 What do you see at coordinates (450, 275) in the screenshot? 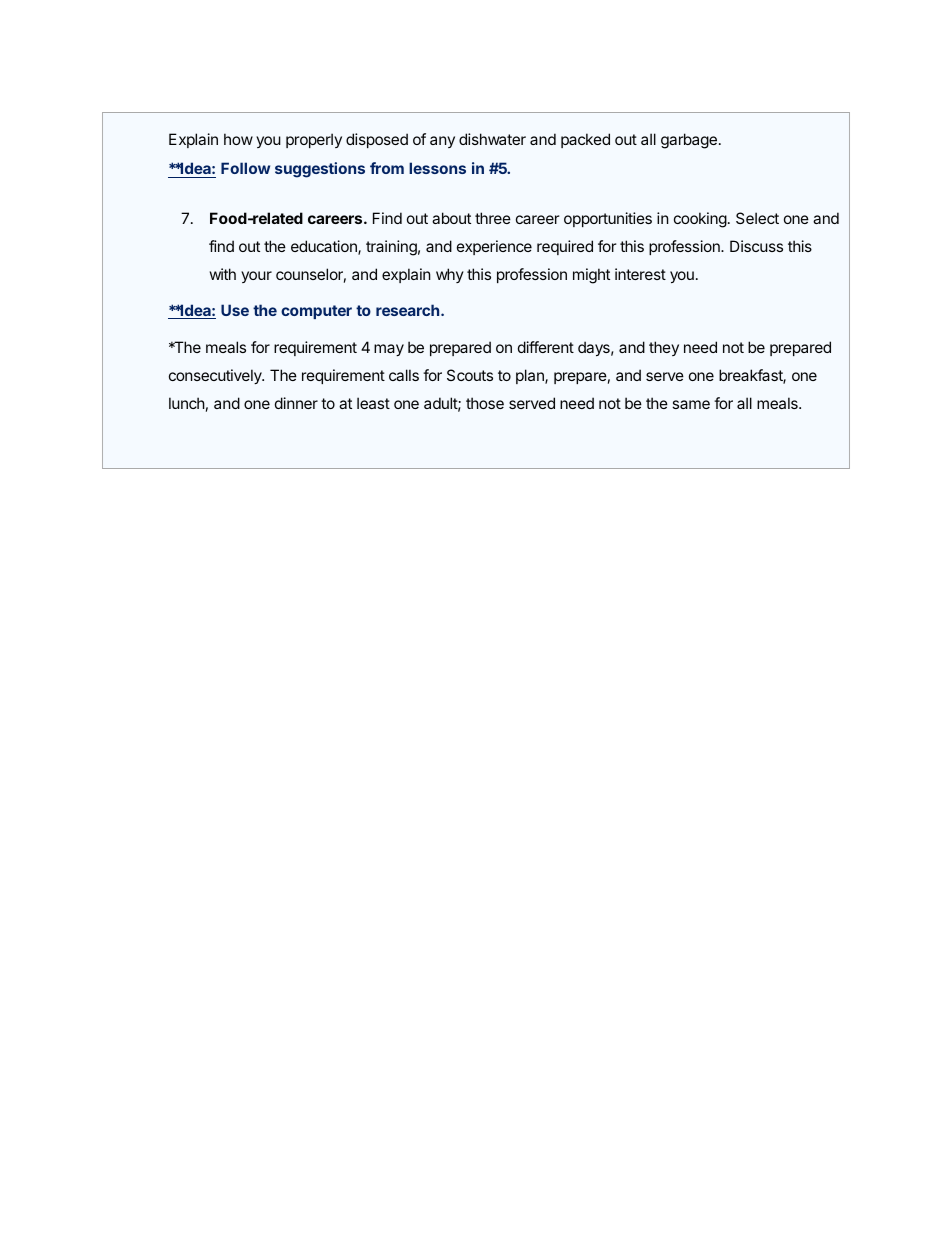
I see `why` at bounding box center [450, 275].
